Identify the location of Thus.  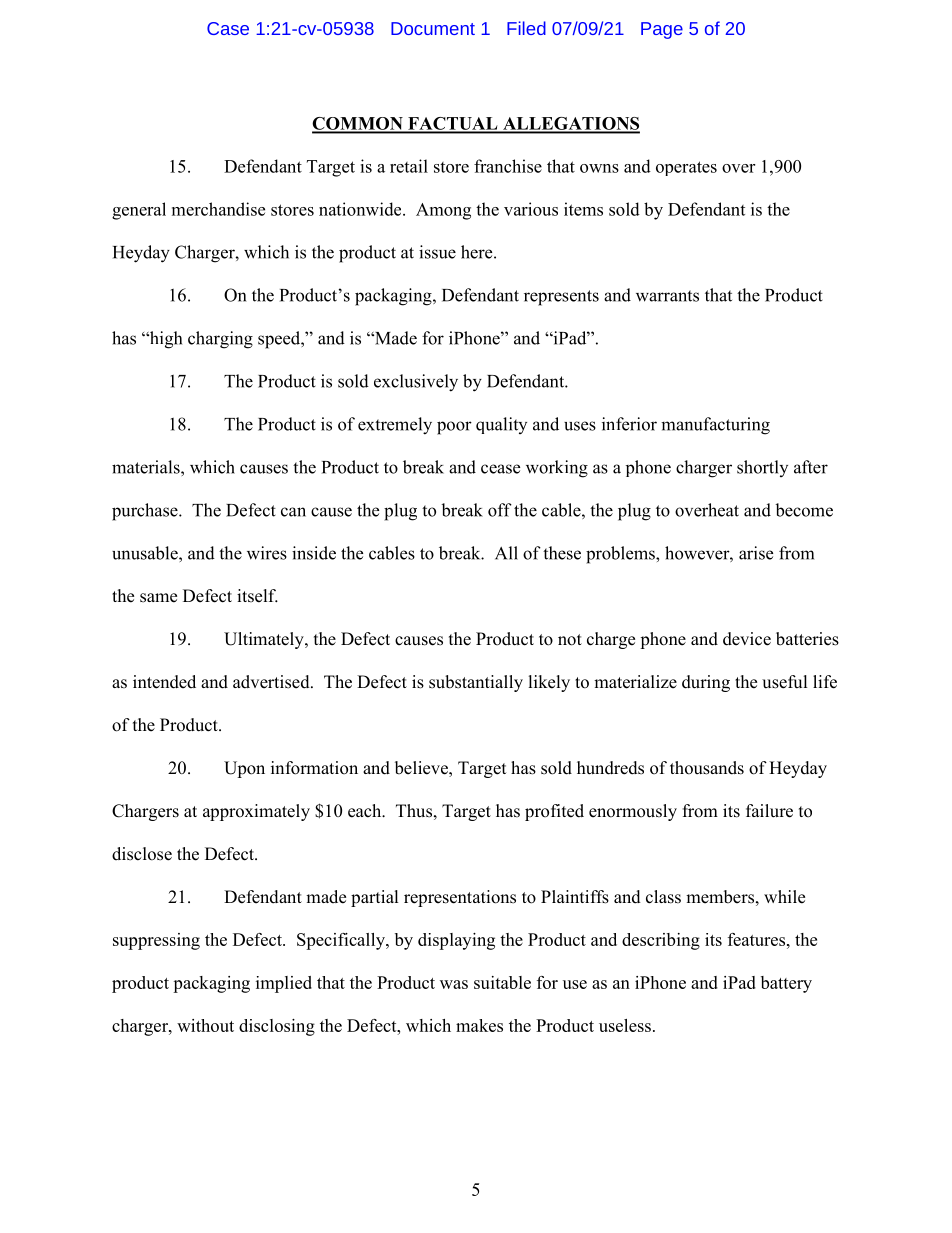
(414, 811).
